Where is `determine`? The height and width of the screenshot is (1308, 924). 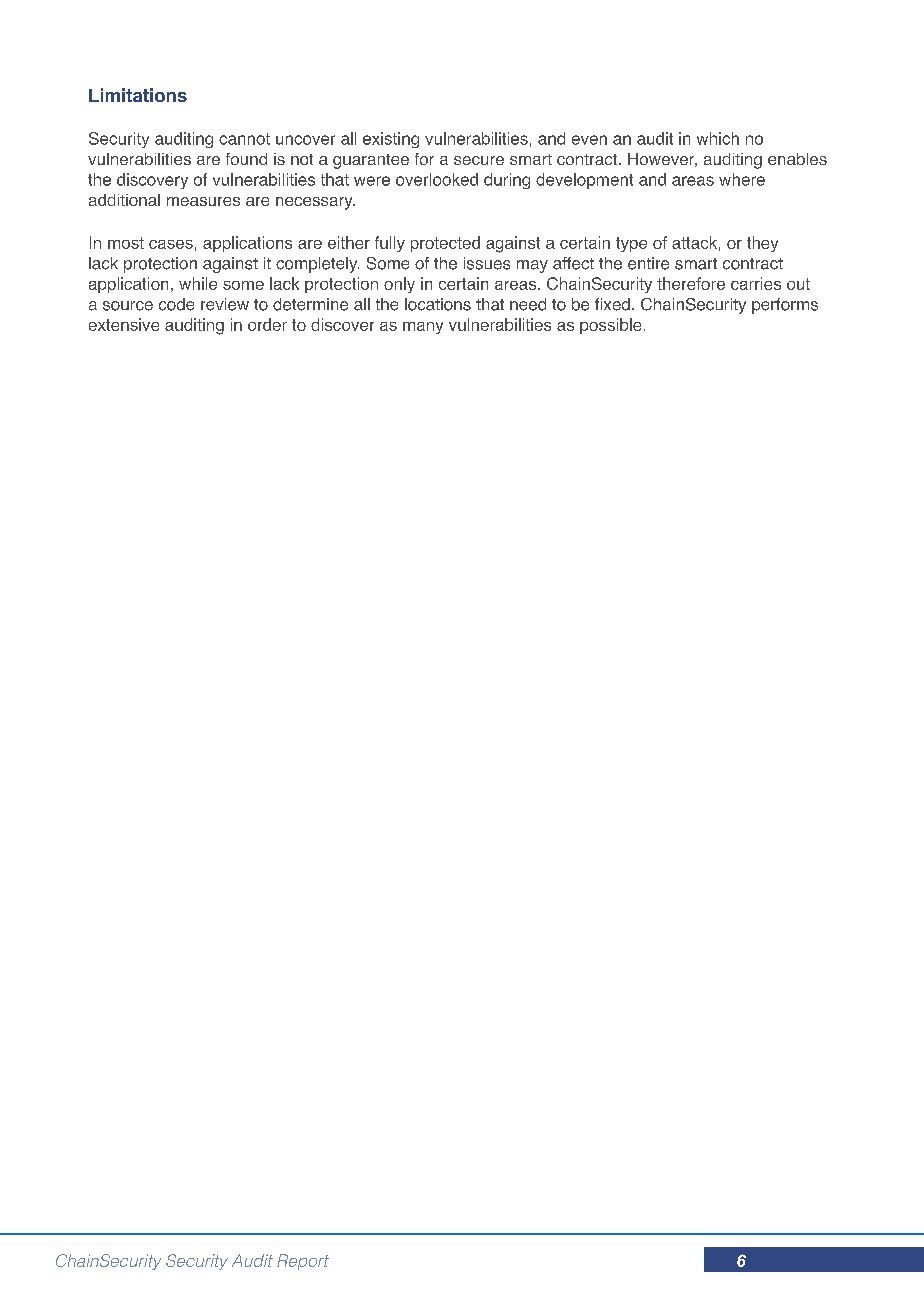 determine is located at coordinates (310, 304).
